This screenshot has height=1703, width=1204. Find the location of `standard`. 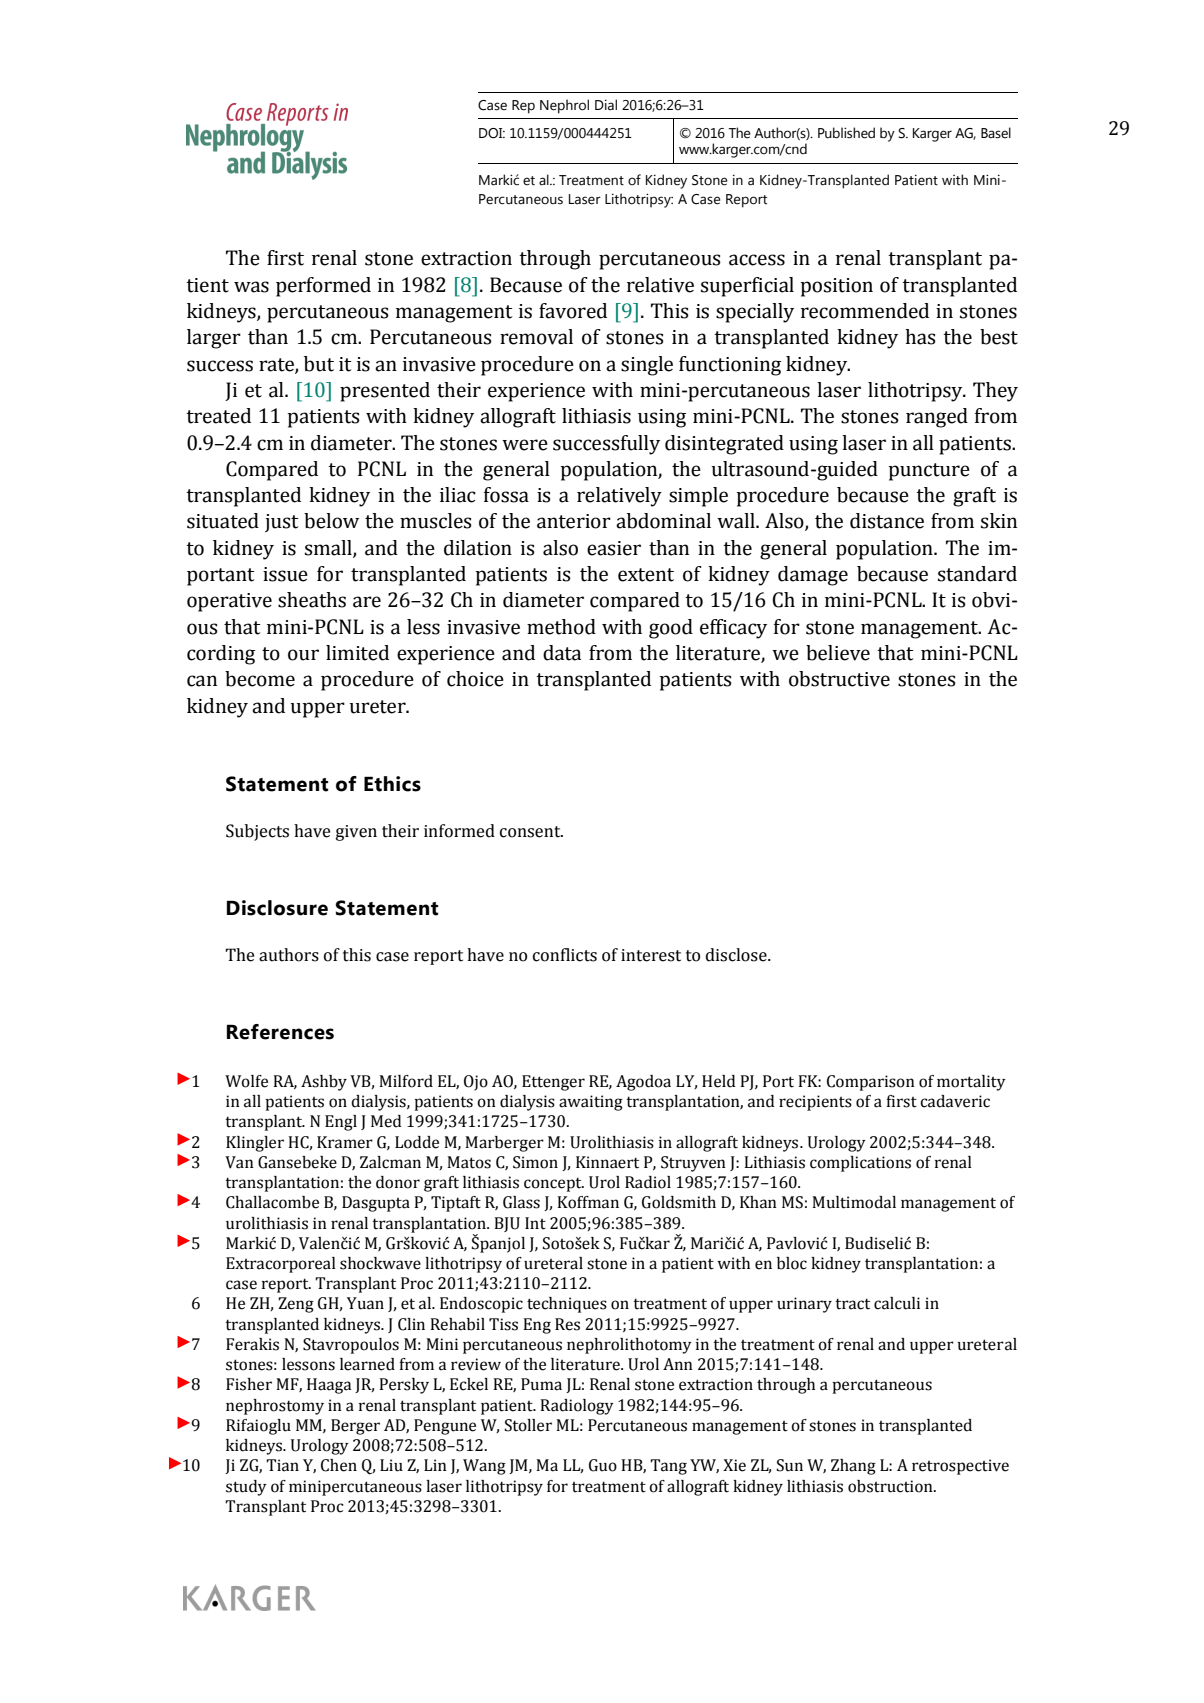

standard is located at coordinates (977, 574).
